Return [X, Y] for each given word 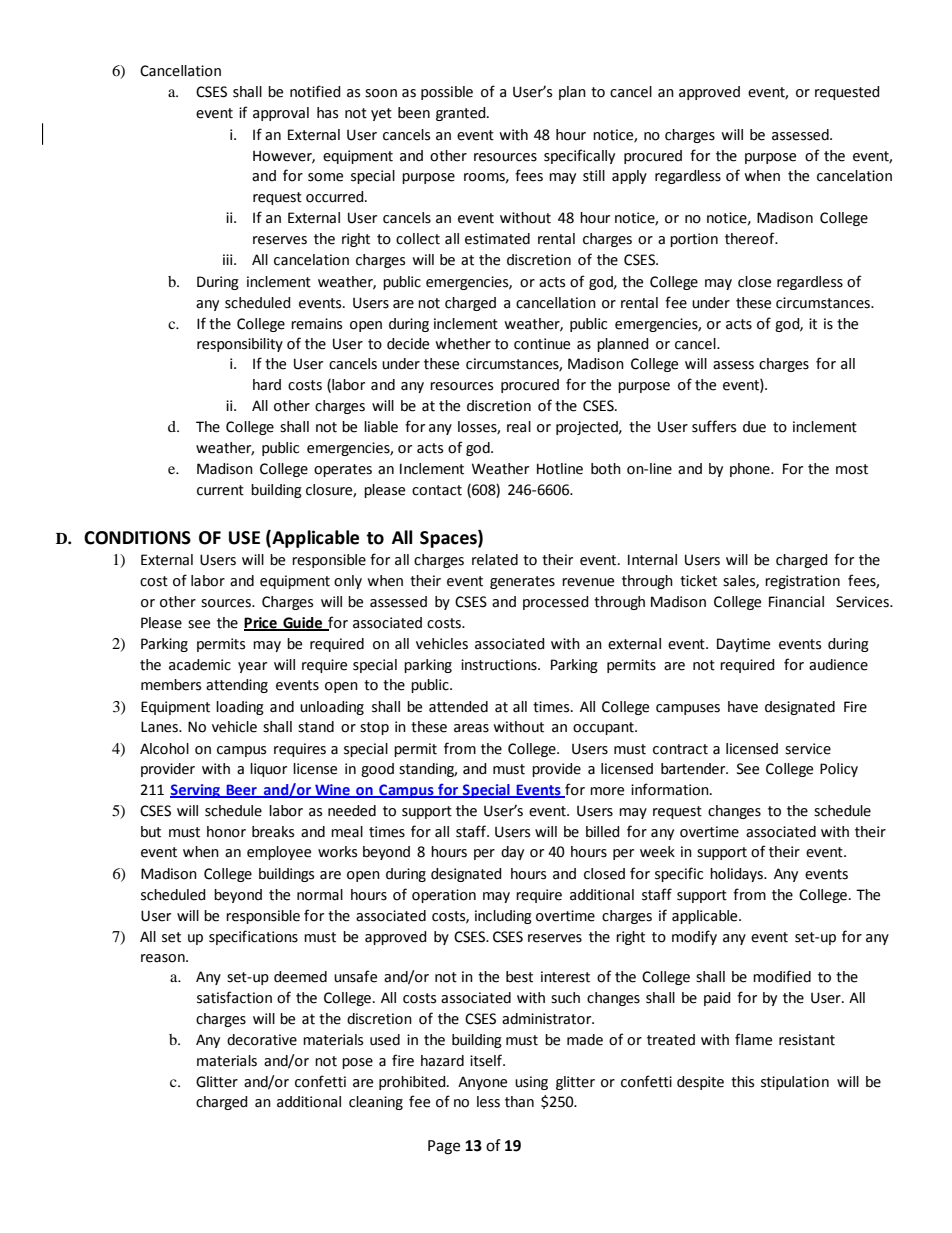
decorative [262, 1040]
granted [462, 114]
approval [281, 114]
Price [261, 624]
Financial [796, 602]
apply [629, 177]
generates [522, 582]
